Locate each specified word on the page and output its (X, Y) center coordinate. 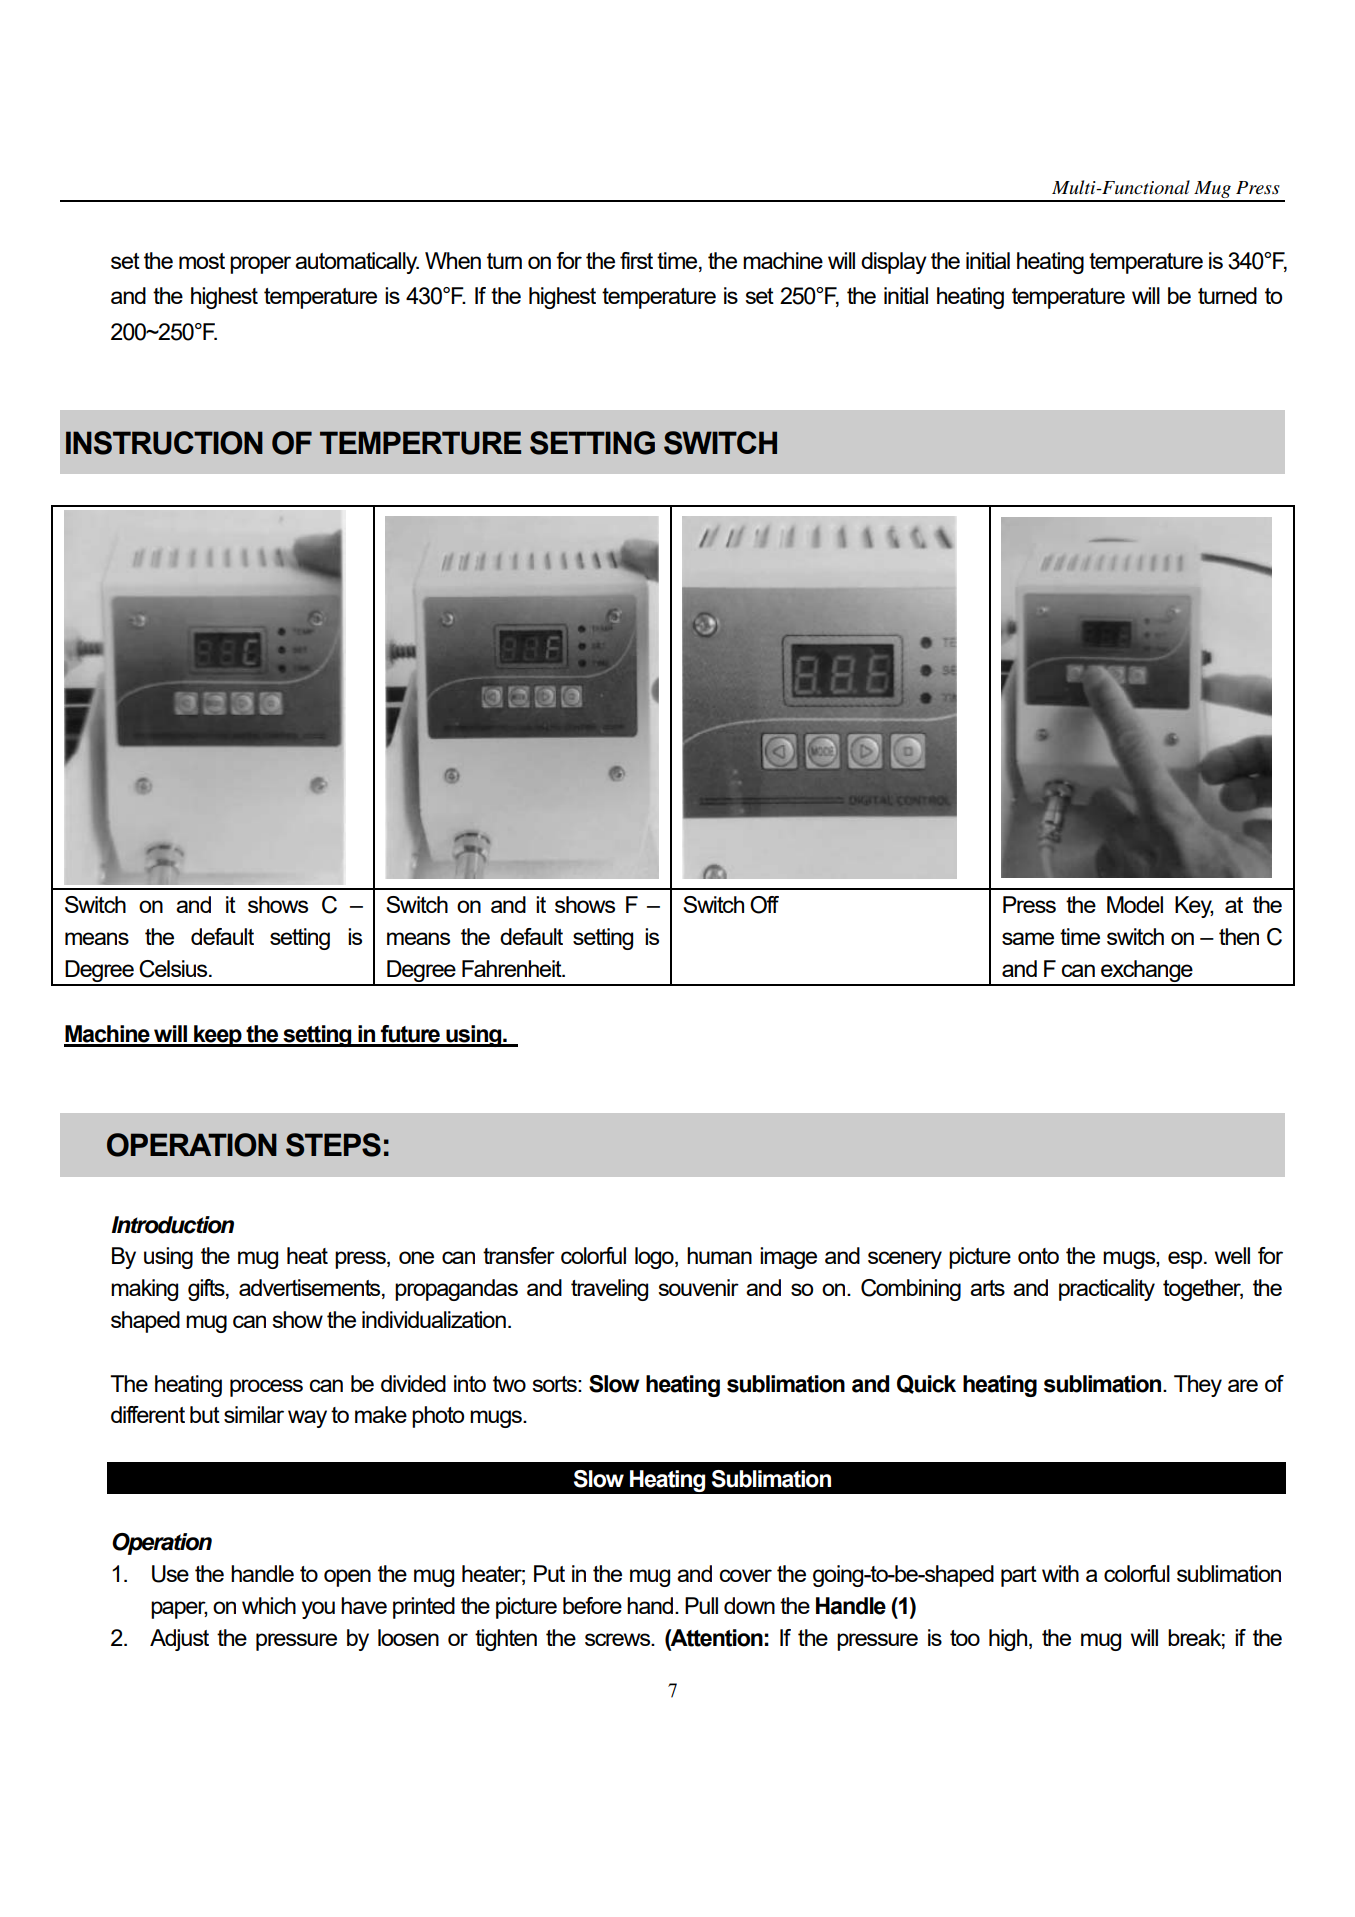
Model (1135, 904)
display (894, 263)
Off (764, 905)
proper (260, 265)
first (636, 260)
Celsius (174, 969)
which (269, 1605)
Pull (701, 1605)
